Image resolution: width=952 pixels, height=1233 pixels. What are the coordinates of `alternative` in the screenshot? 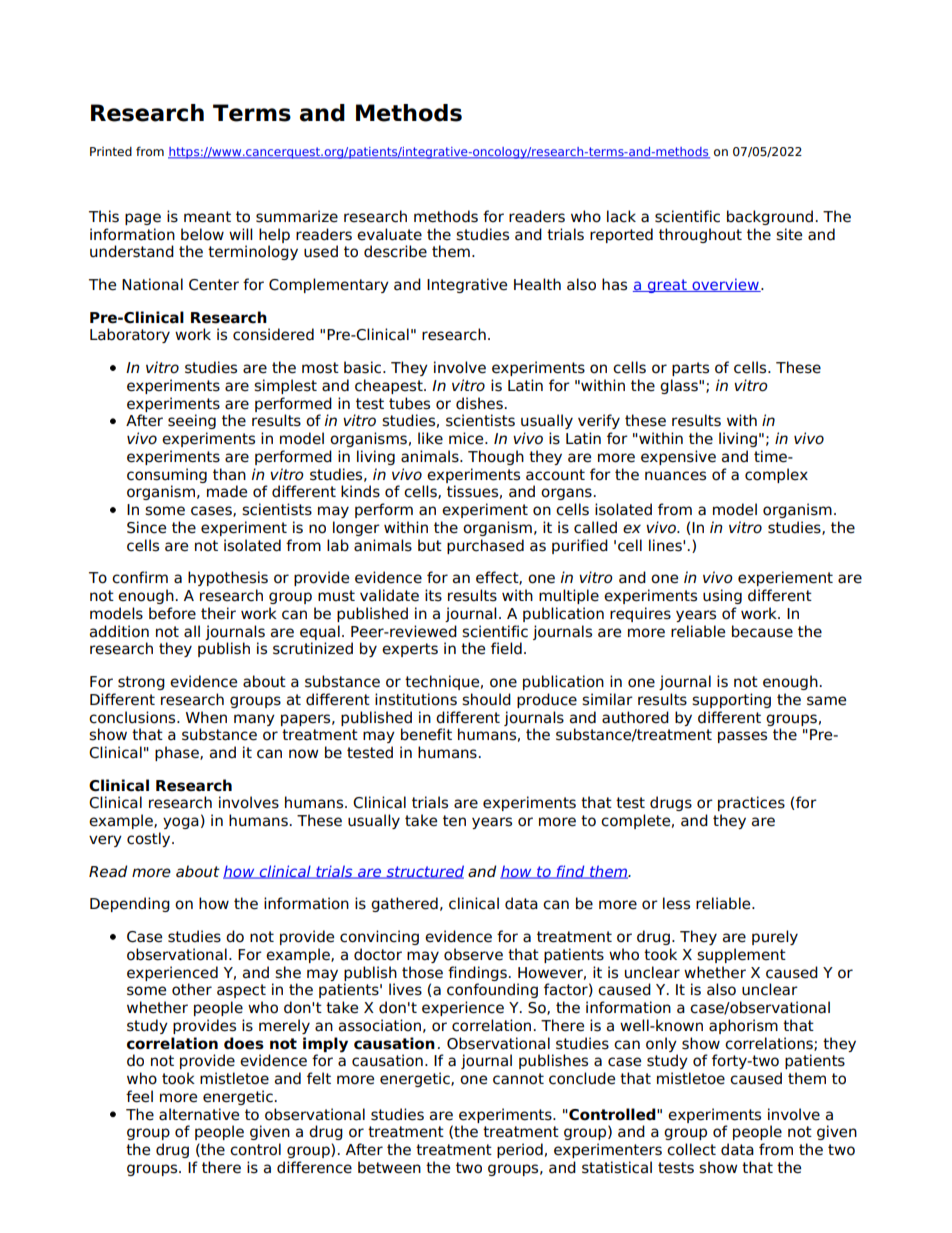 It's located at (199, 1114).
